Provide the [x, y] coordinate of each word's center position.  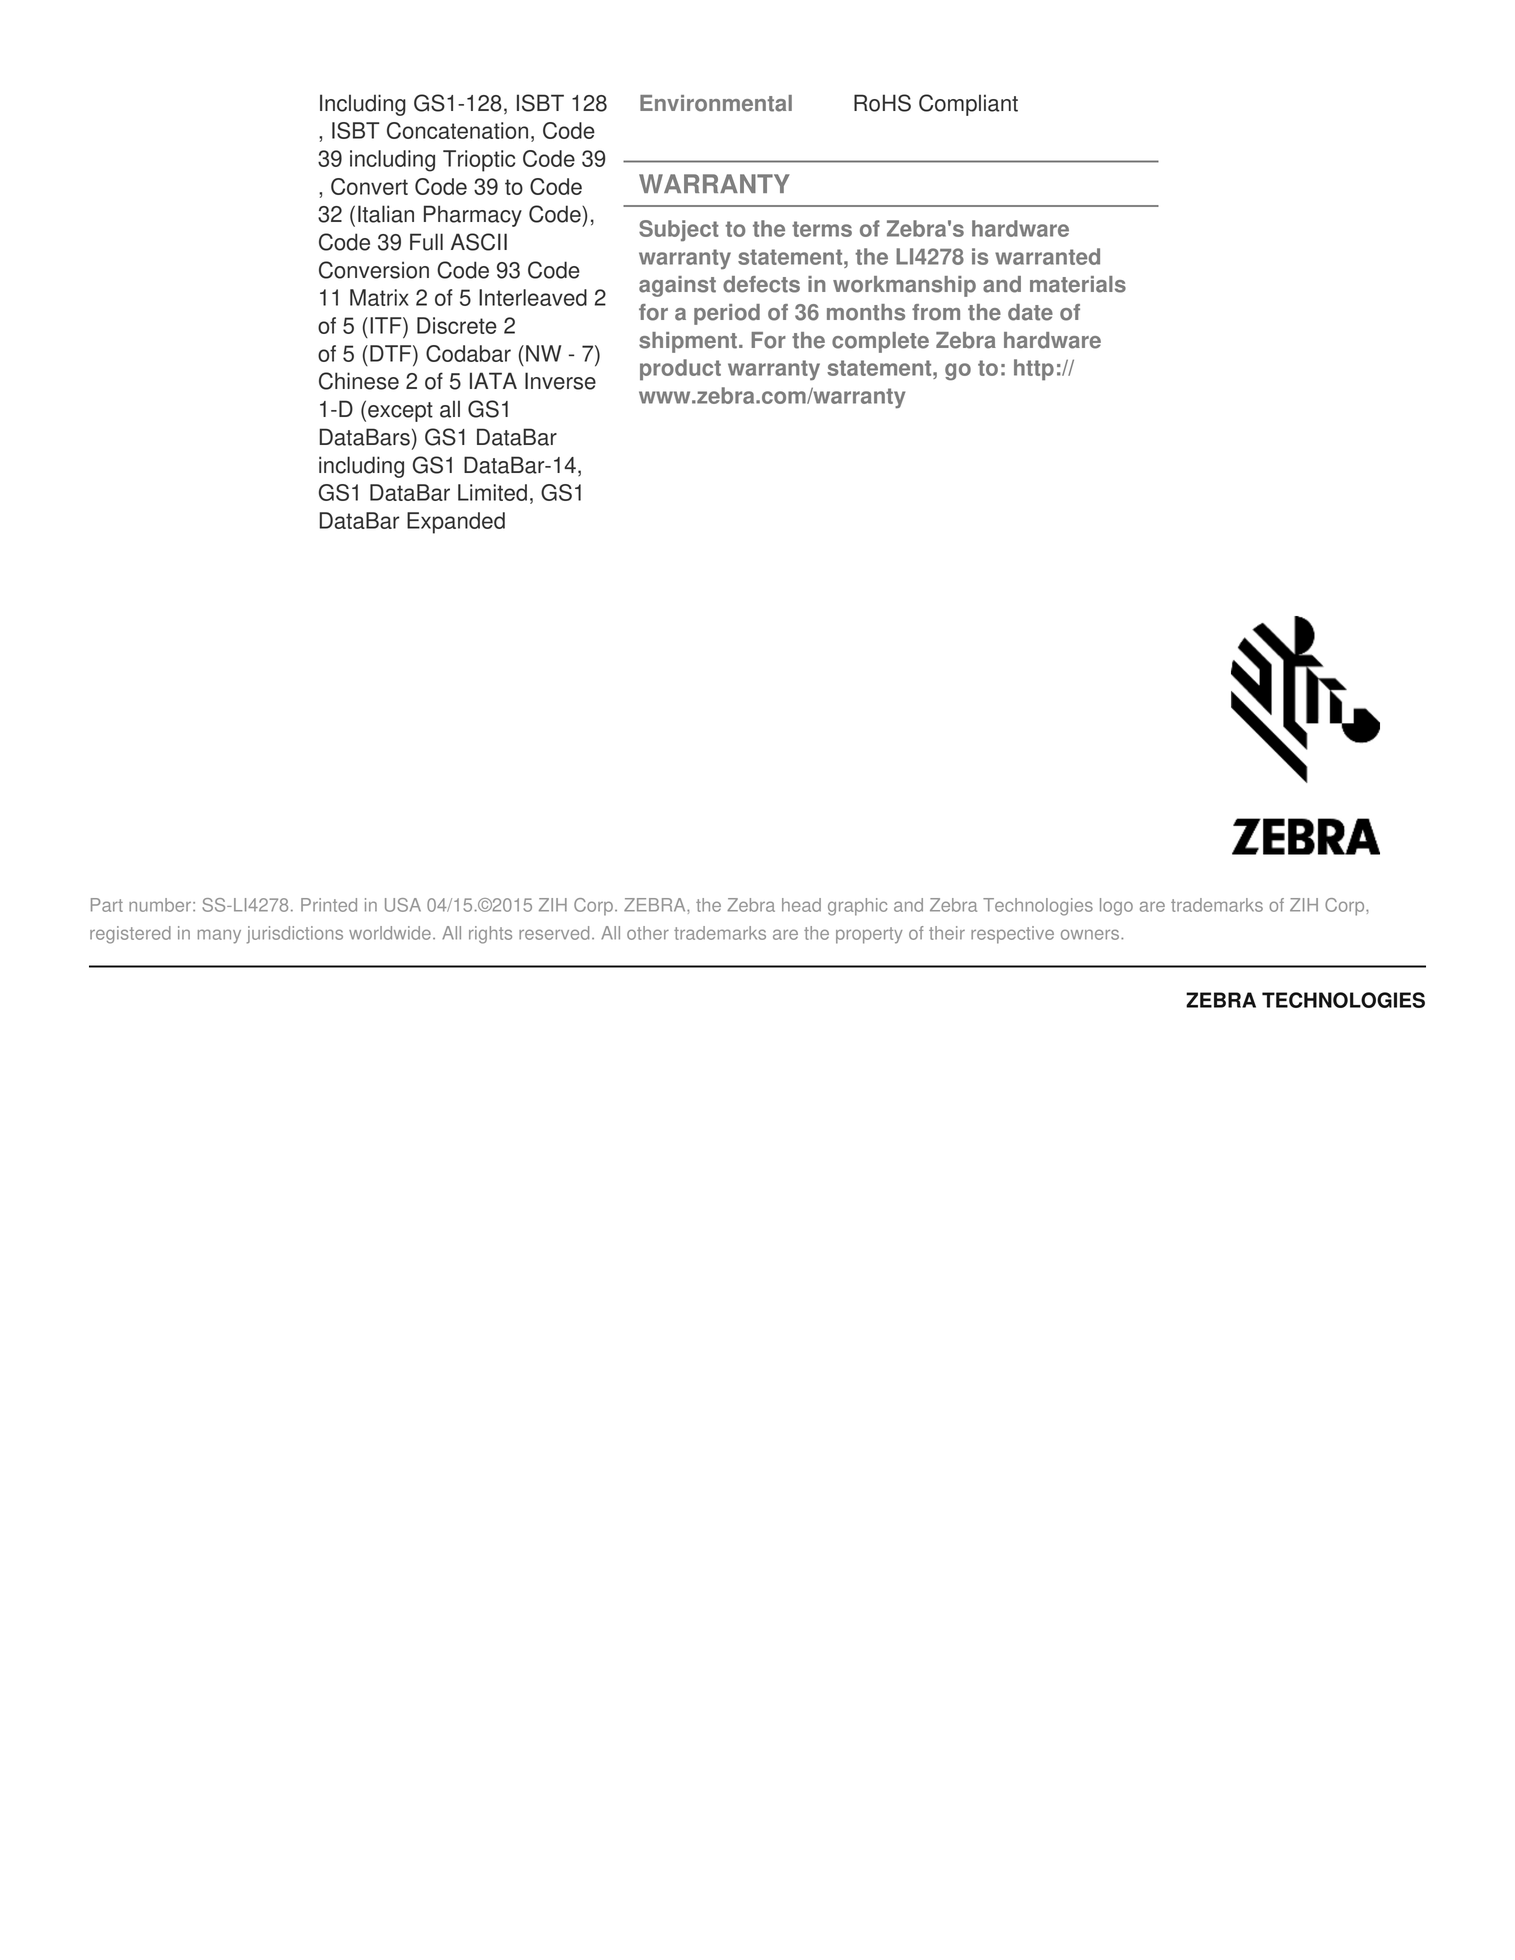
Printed [329, 905]
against [677, 286]
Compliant [968, 105]
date [1030, 312]
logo [1116, 907]
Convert [369, 186]
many [219, 936]
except [400, 412]
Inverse [560, 381]
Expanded [456, 523]
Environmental [716, 103]
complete [880, 342]
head [801, 905]
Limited [492, 492]
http [1034, 370]
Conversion [374, 270]
